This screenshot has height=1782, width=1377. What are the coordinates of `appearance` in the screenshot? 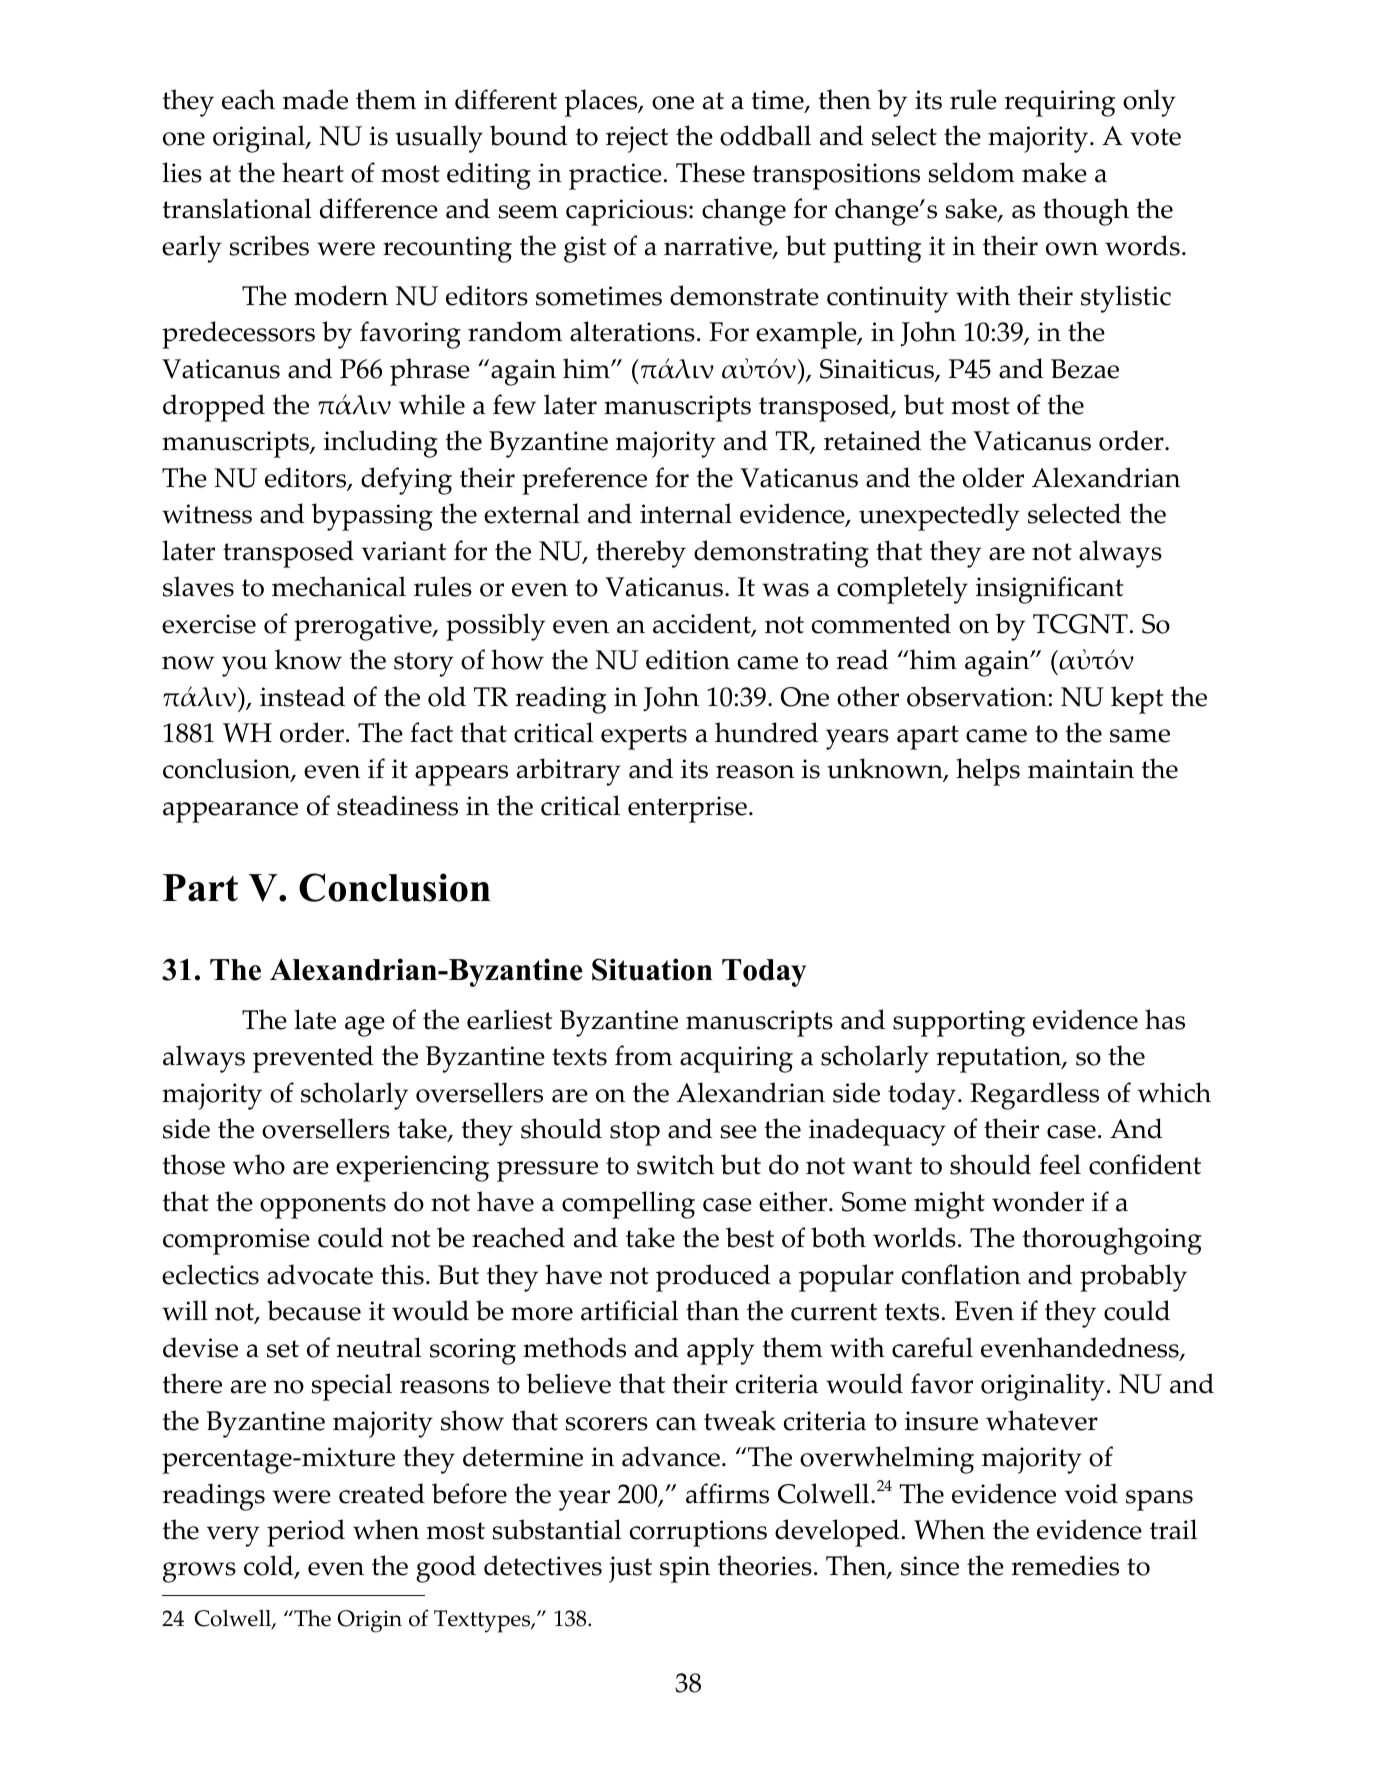 It's located at (230, 812).
